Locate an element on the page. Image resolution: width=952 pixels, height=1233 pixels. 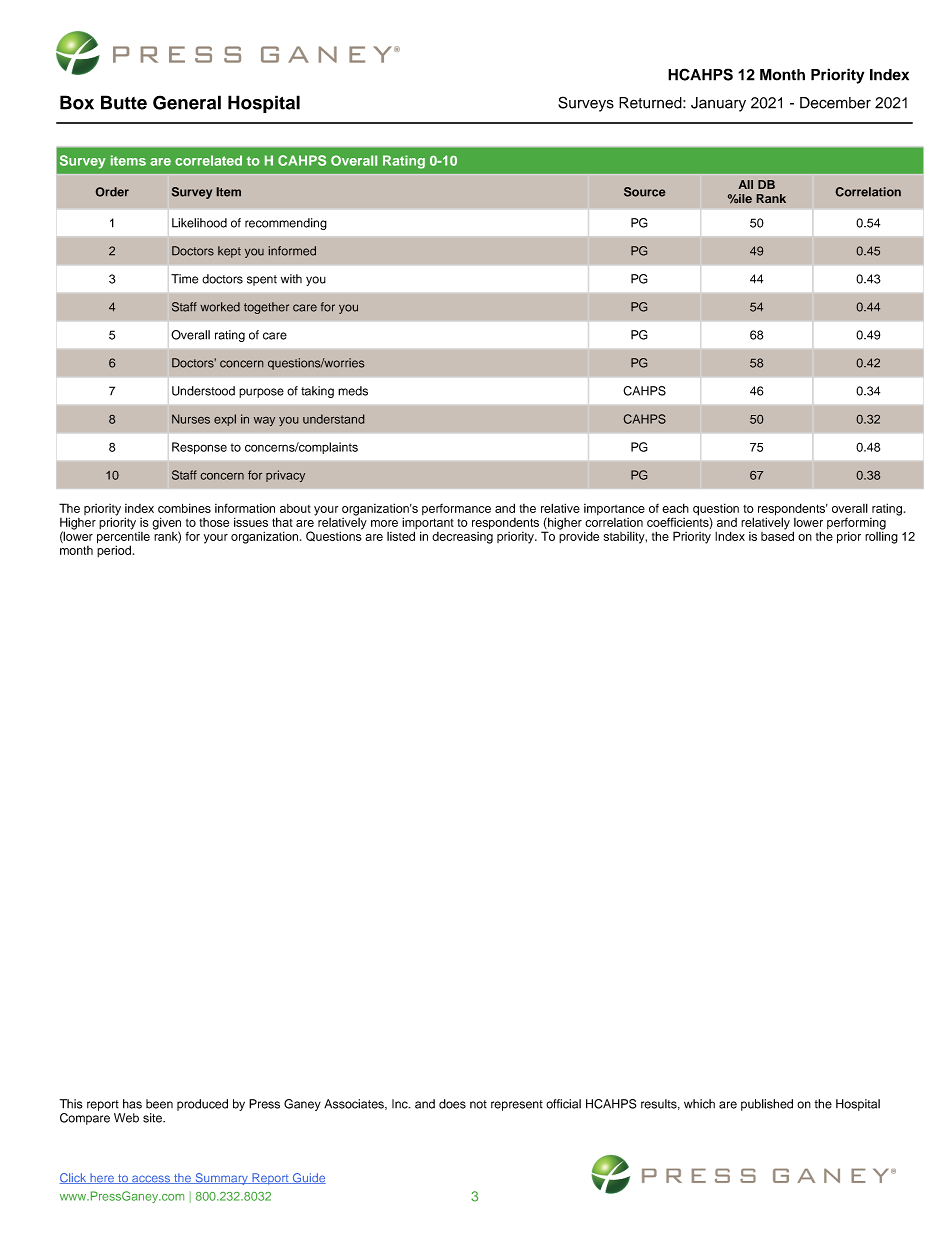
December is located at coordinates (835, 103).
